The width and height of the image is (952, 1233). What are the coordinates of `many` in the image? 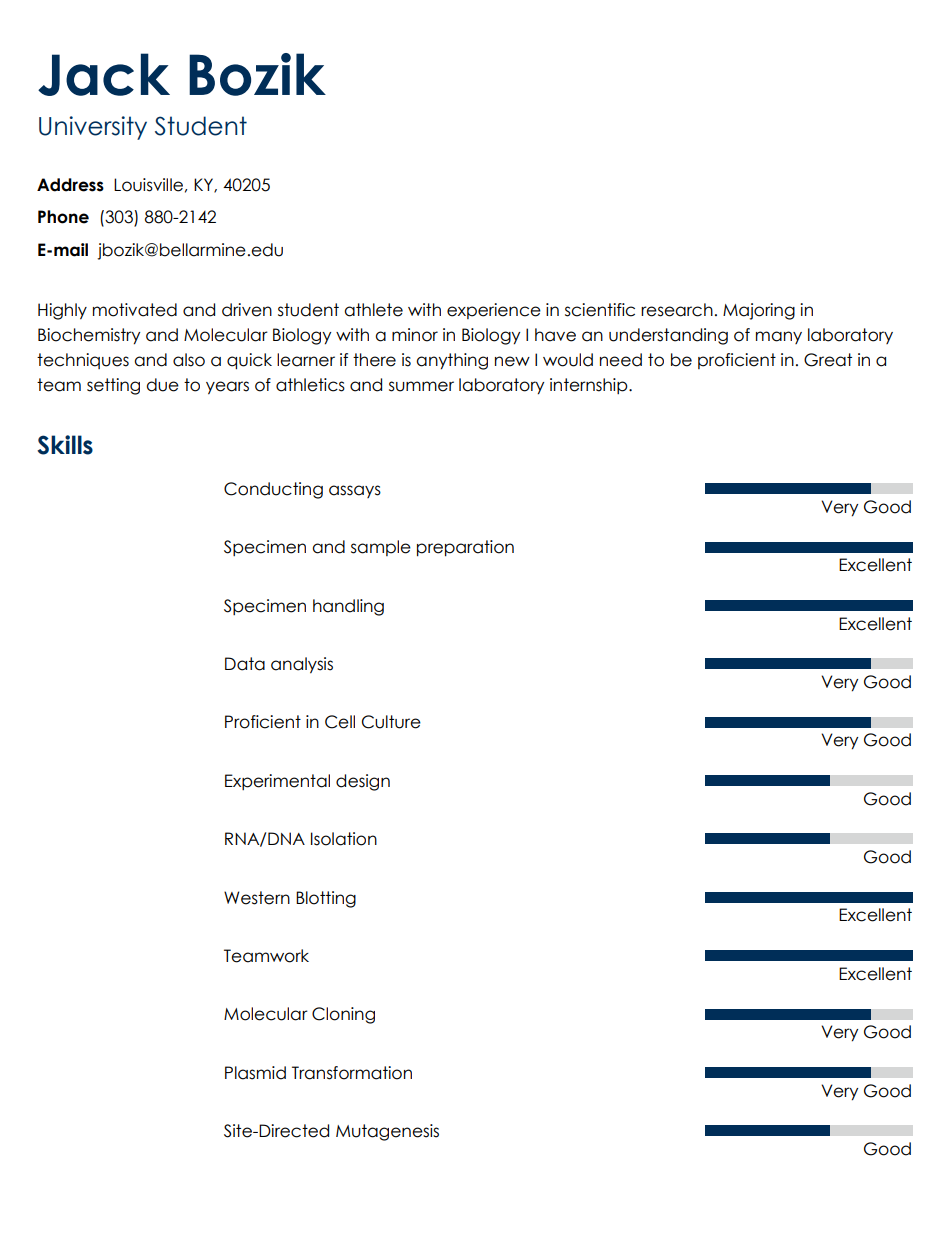 It's located at (779, 337).
